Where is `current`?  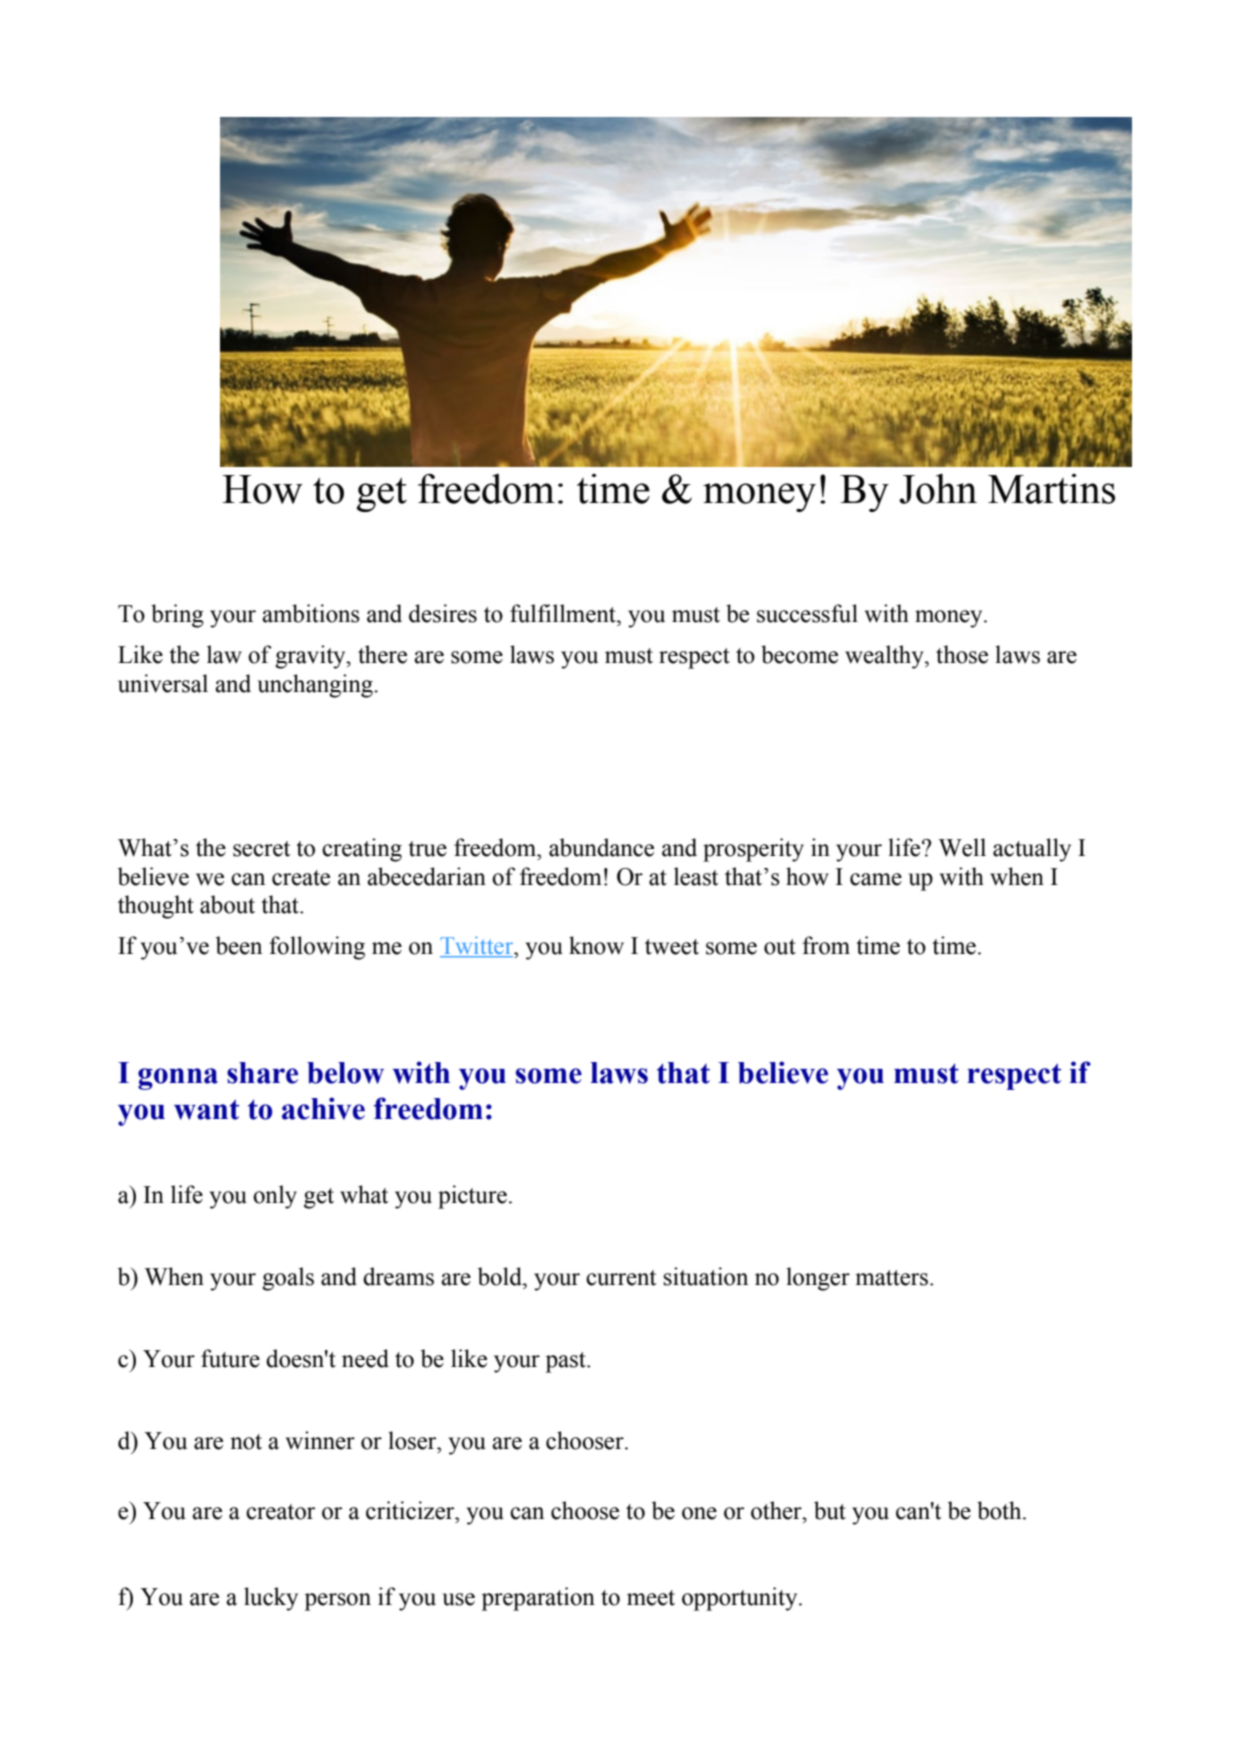 current is located at coordinates (621, 1278).
